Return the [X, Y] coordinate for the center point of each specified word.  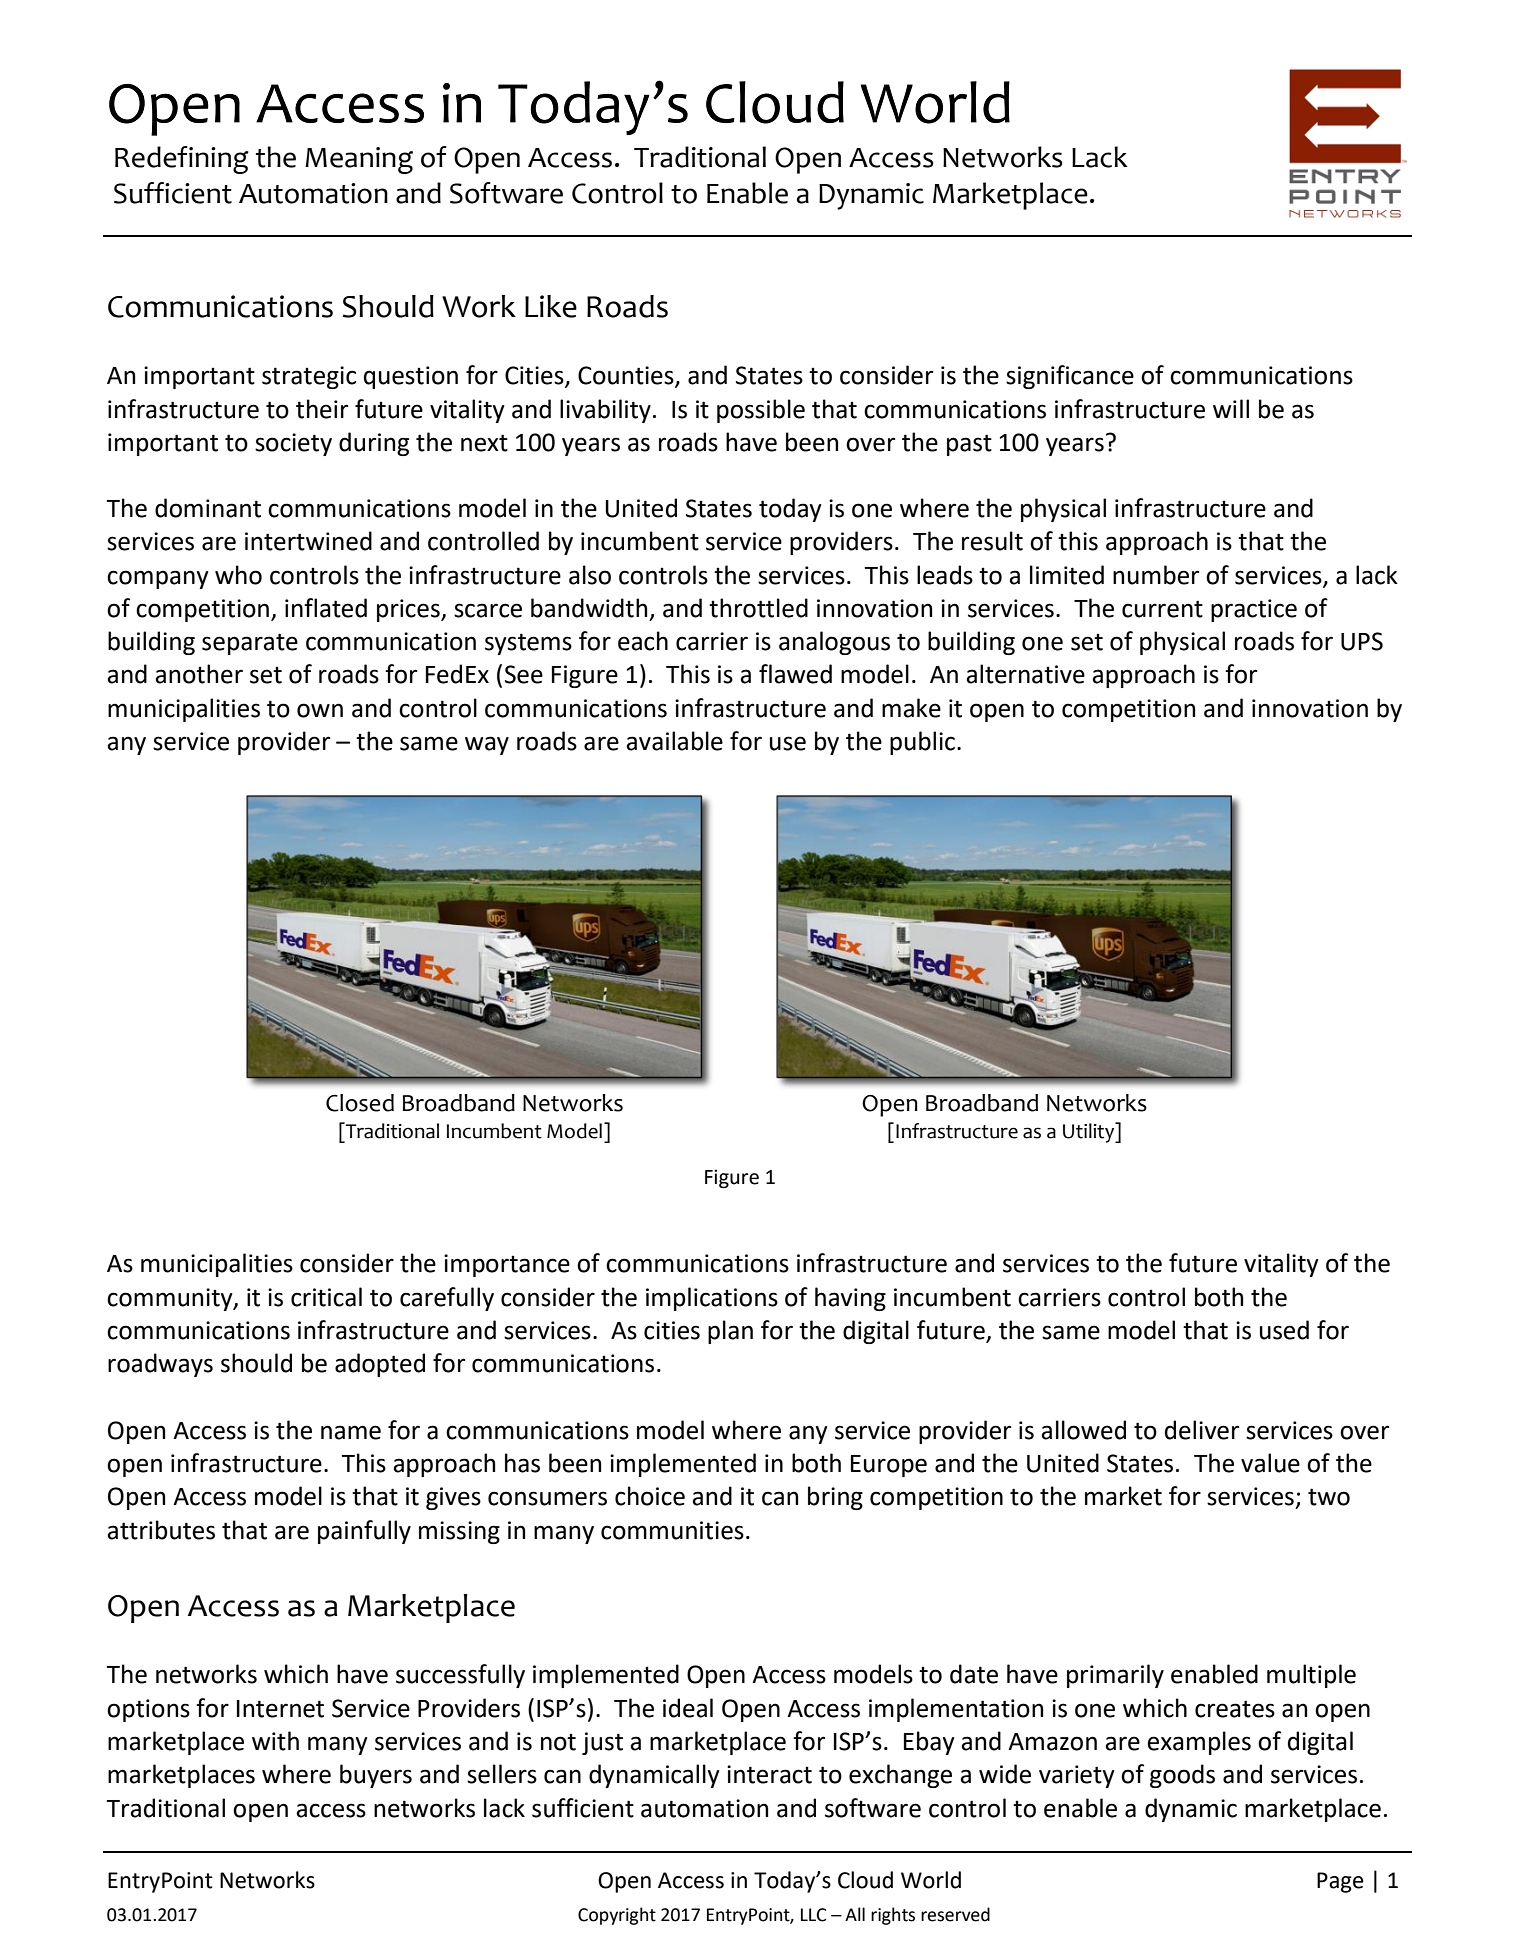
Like [551, 306]
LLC [813, 1915]
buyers [376, 1776]
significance [1070, 377]
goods [1182, 1776]
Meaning [359, 160]
